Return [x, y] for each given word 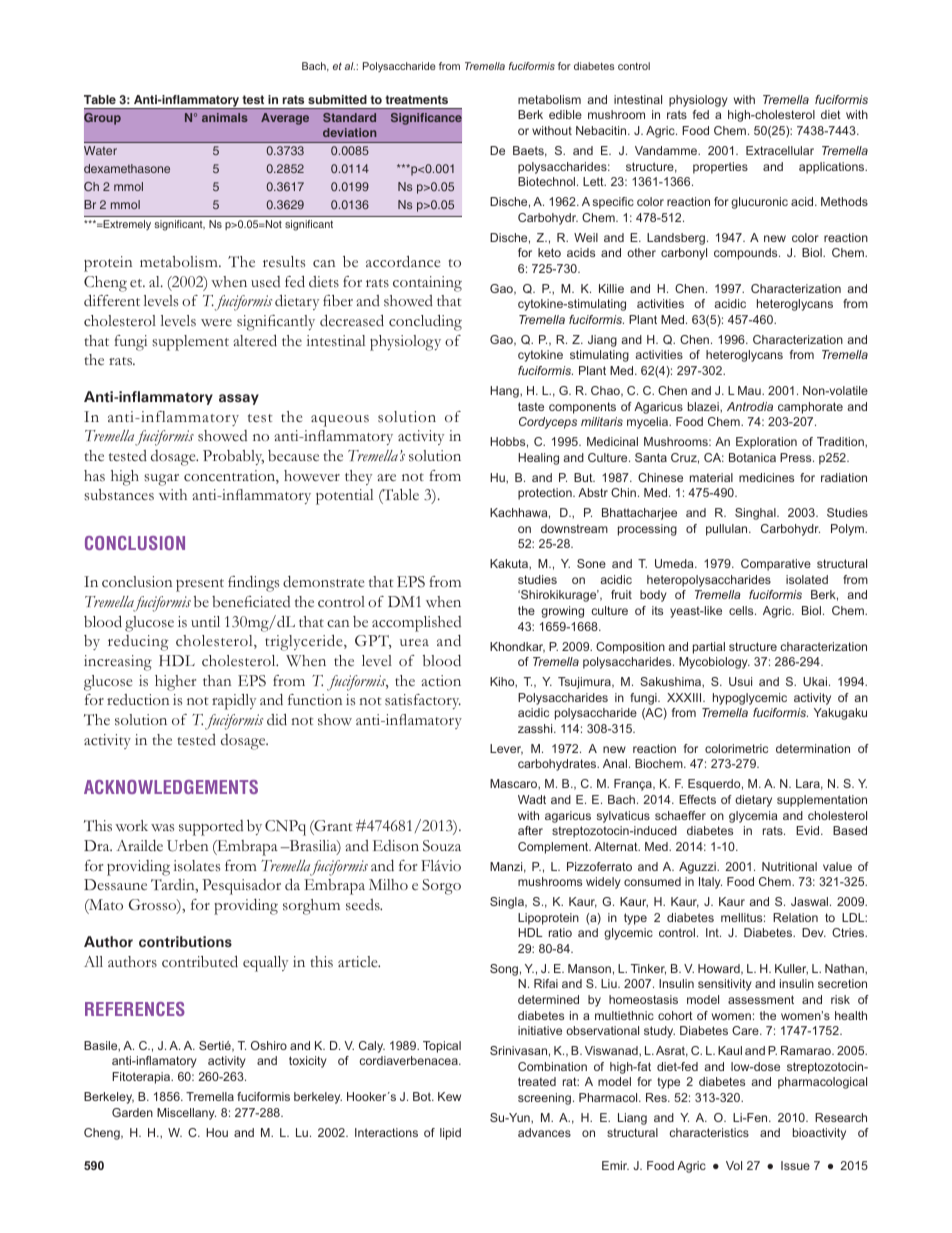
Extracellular [780, 150]
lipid [450, 1134]
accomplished [416, 624]
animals [225, 117]
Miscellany [186, 1114]
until [205, 621]
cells [742, 610]
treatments [416, 99]
